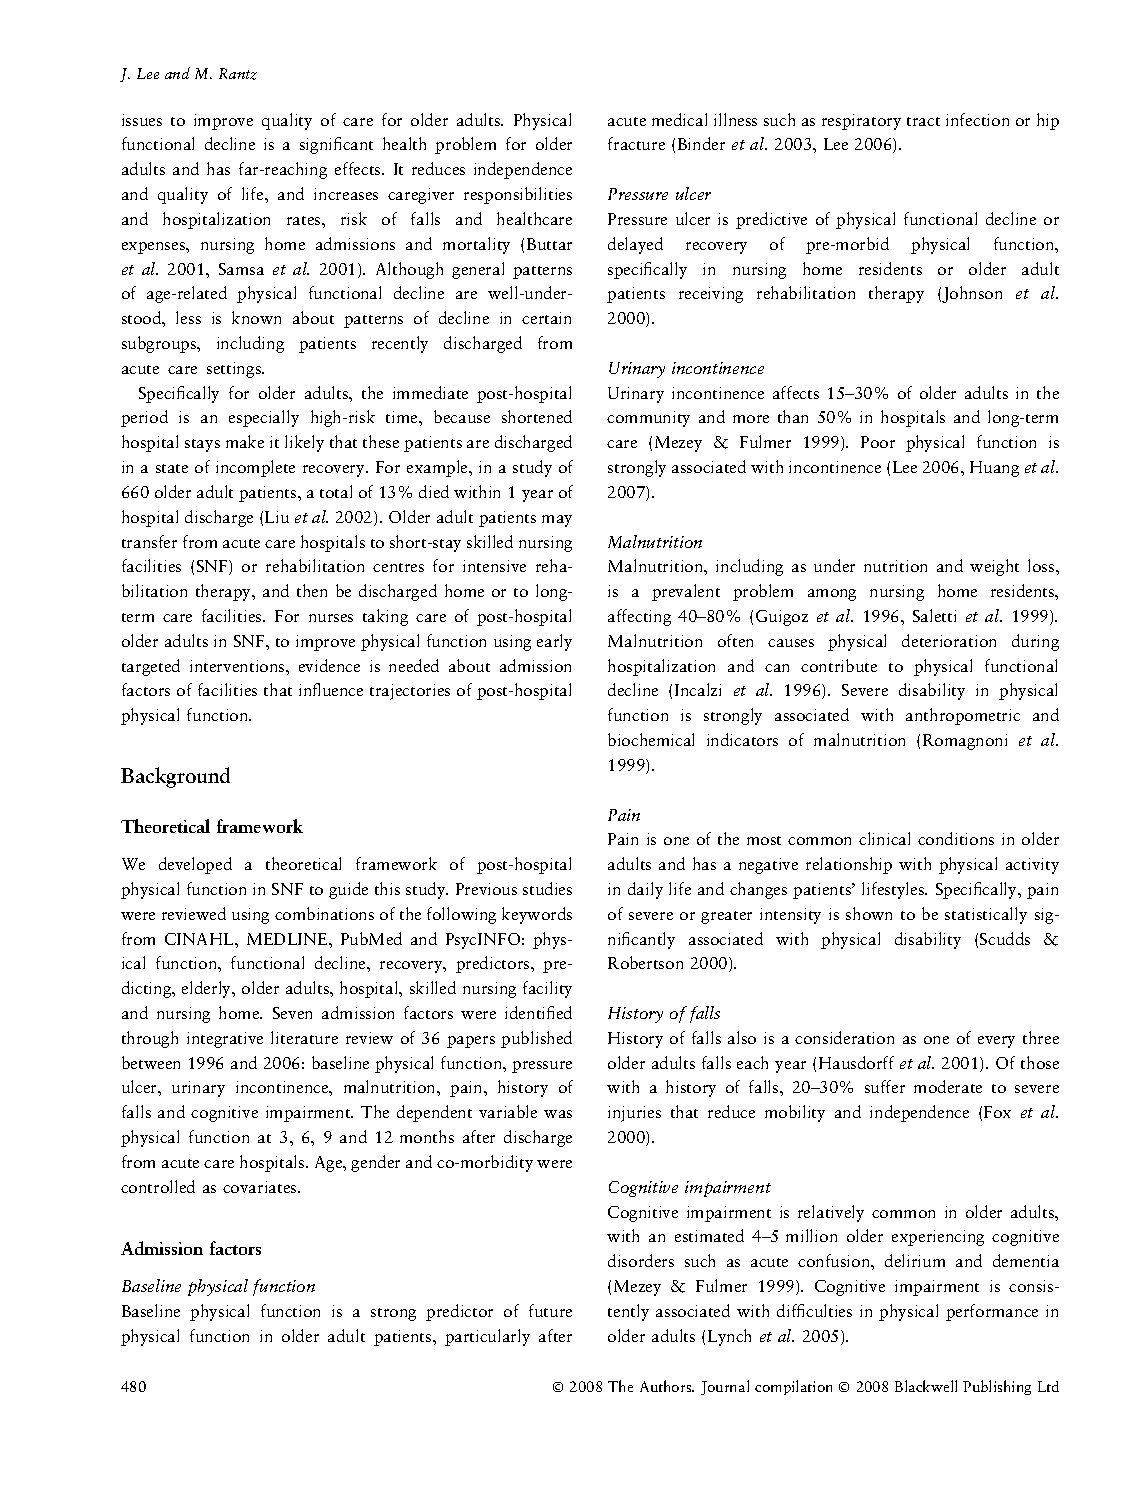  I want to click on fracture, so click(636, 143).
